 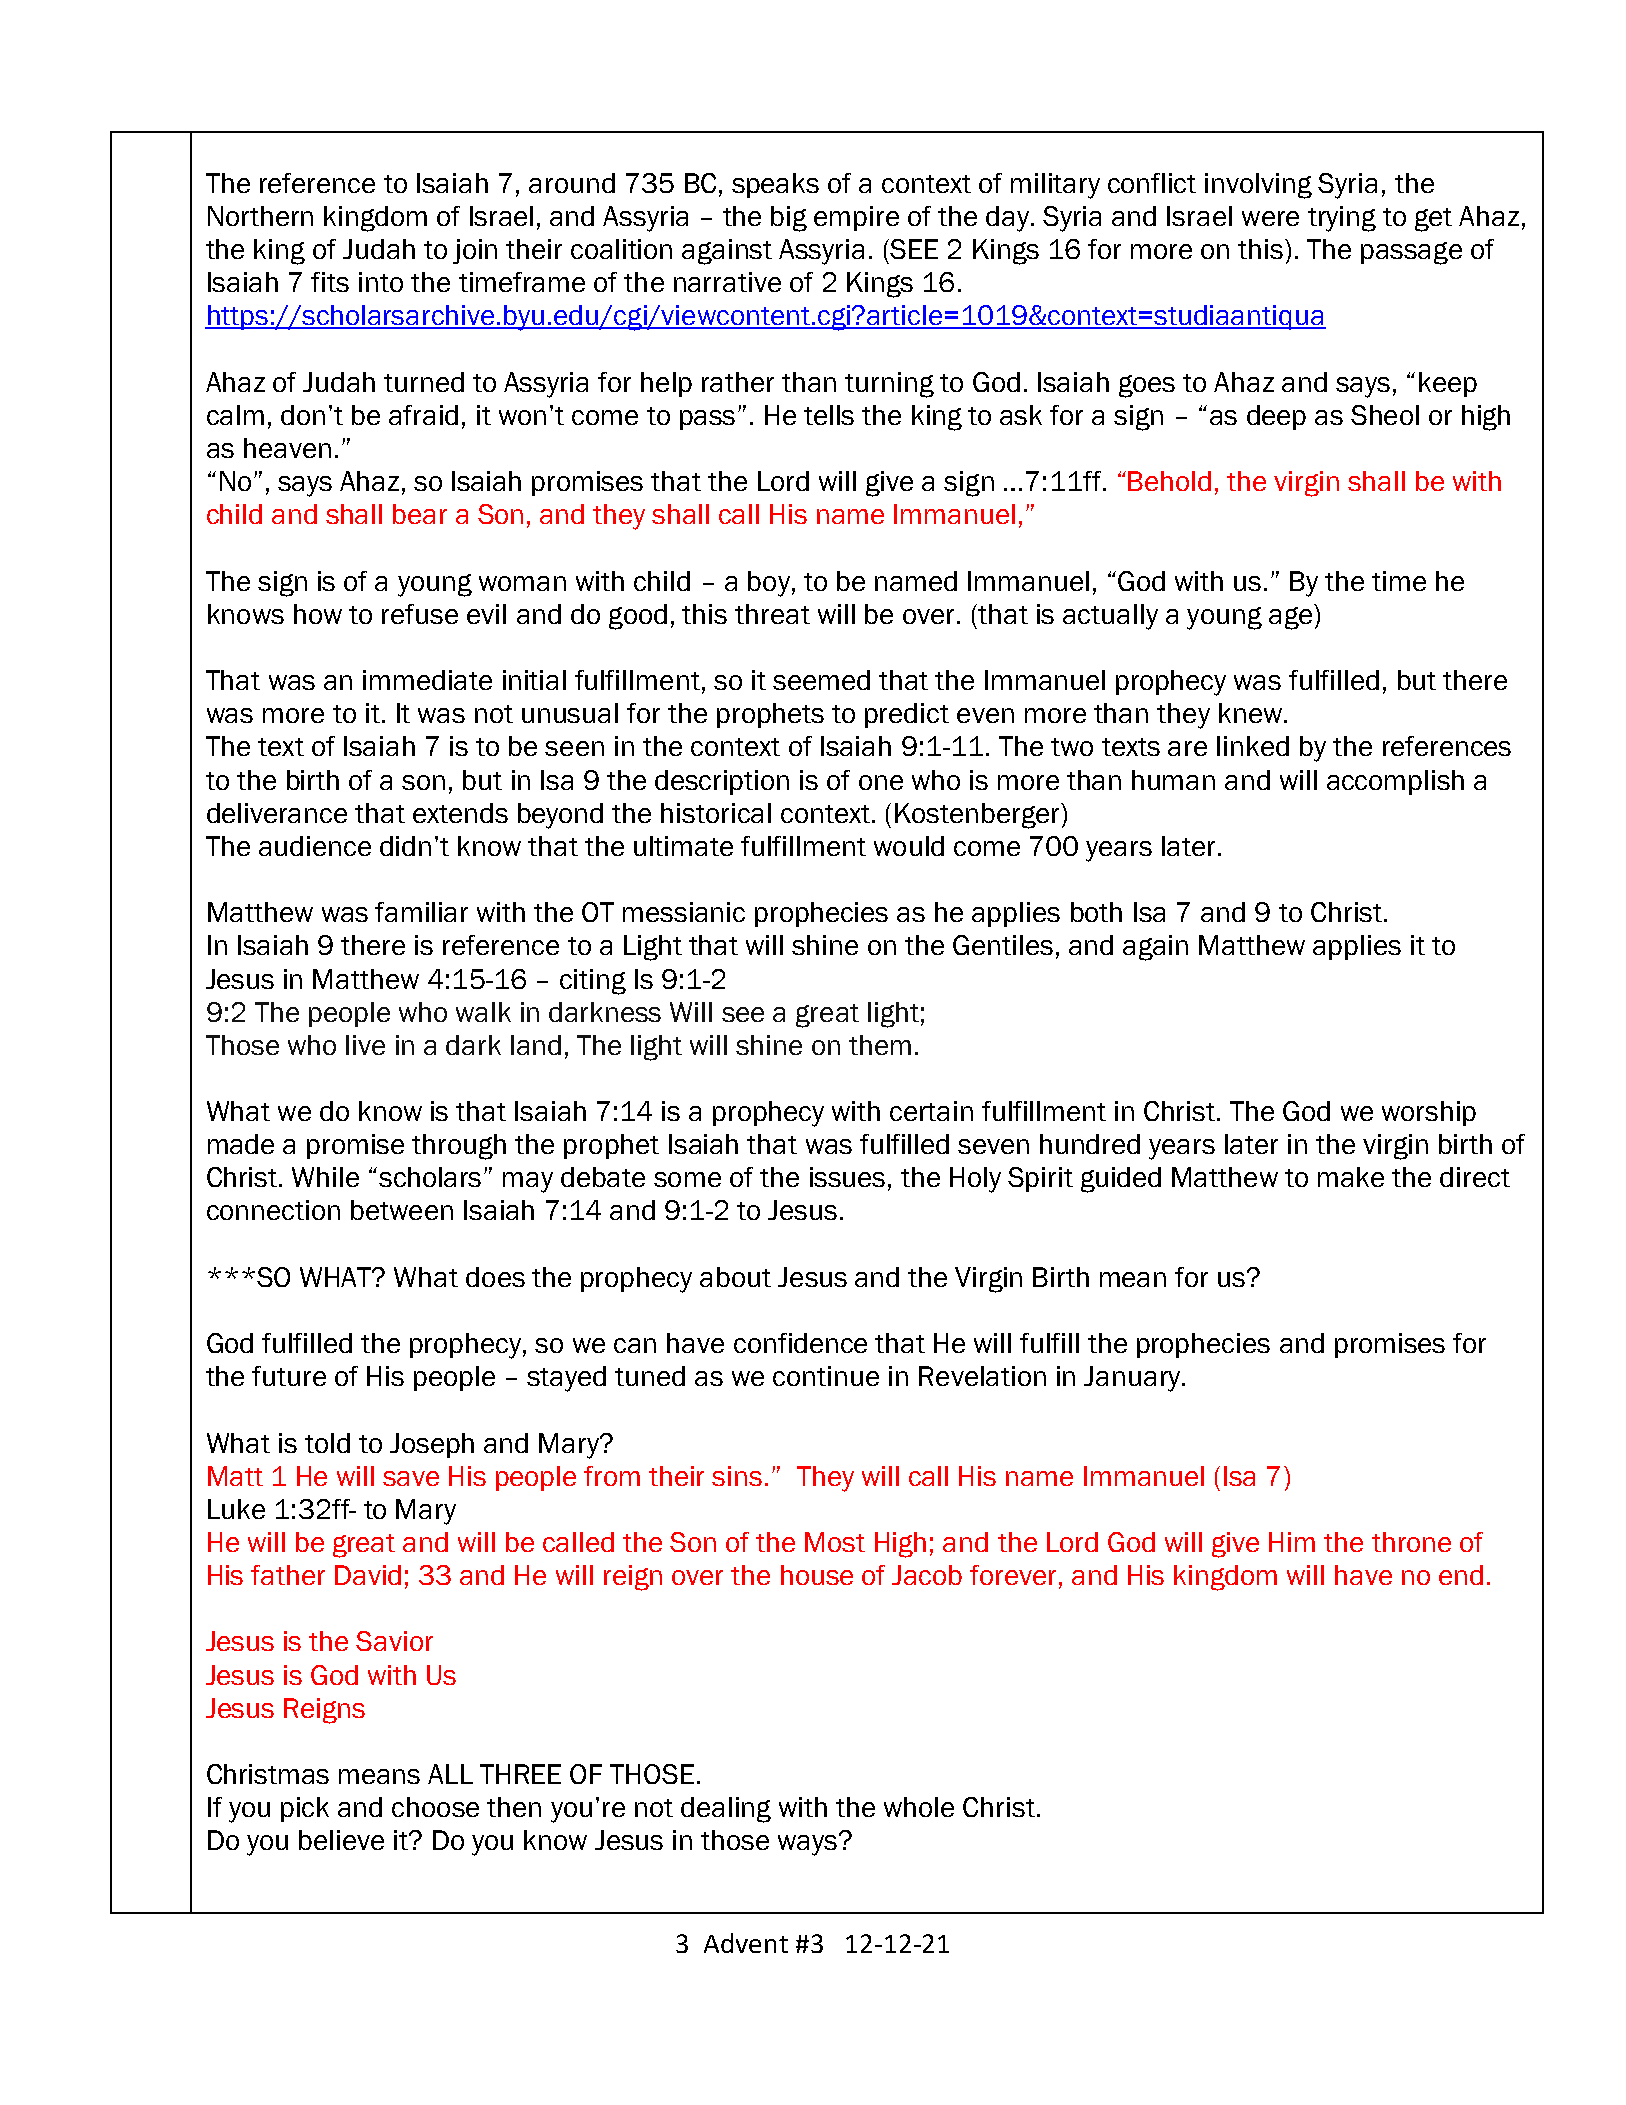 I want to click on worship, so click(x=1429, y=1113).
